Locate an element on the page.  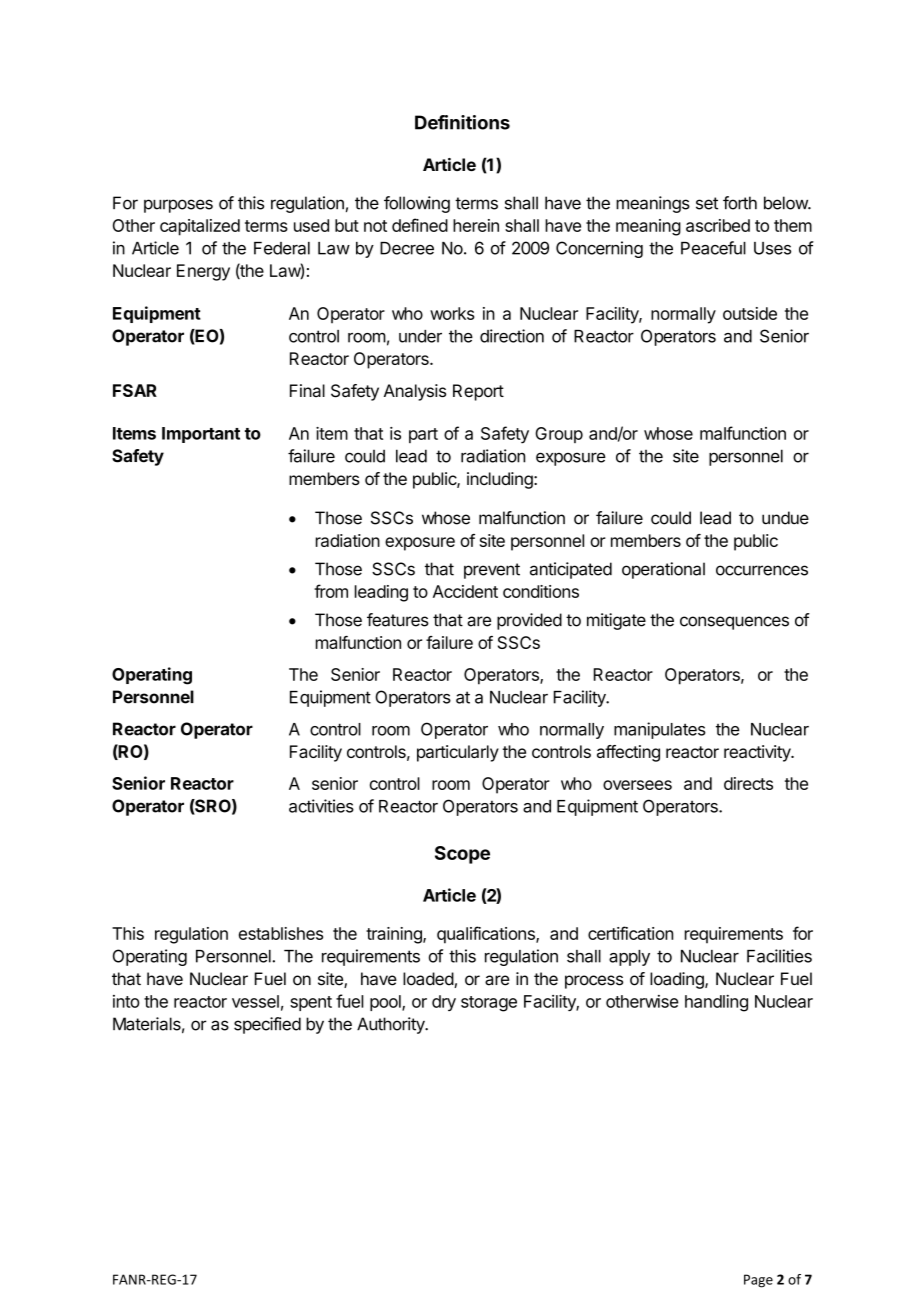
features is located at coordinates (398, 620).
